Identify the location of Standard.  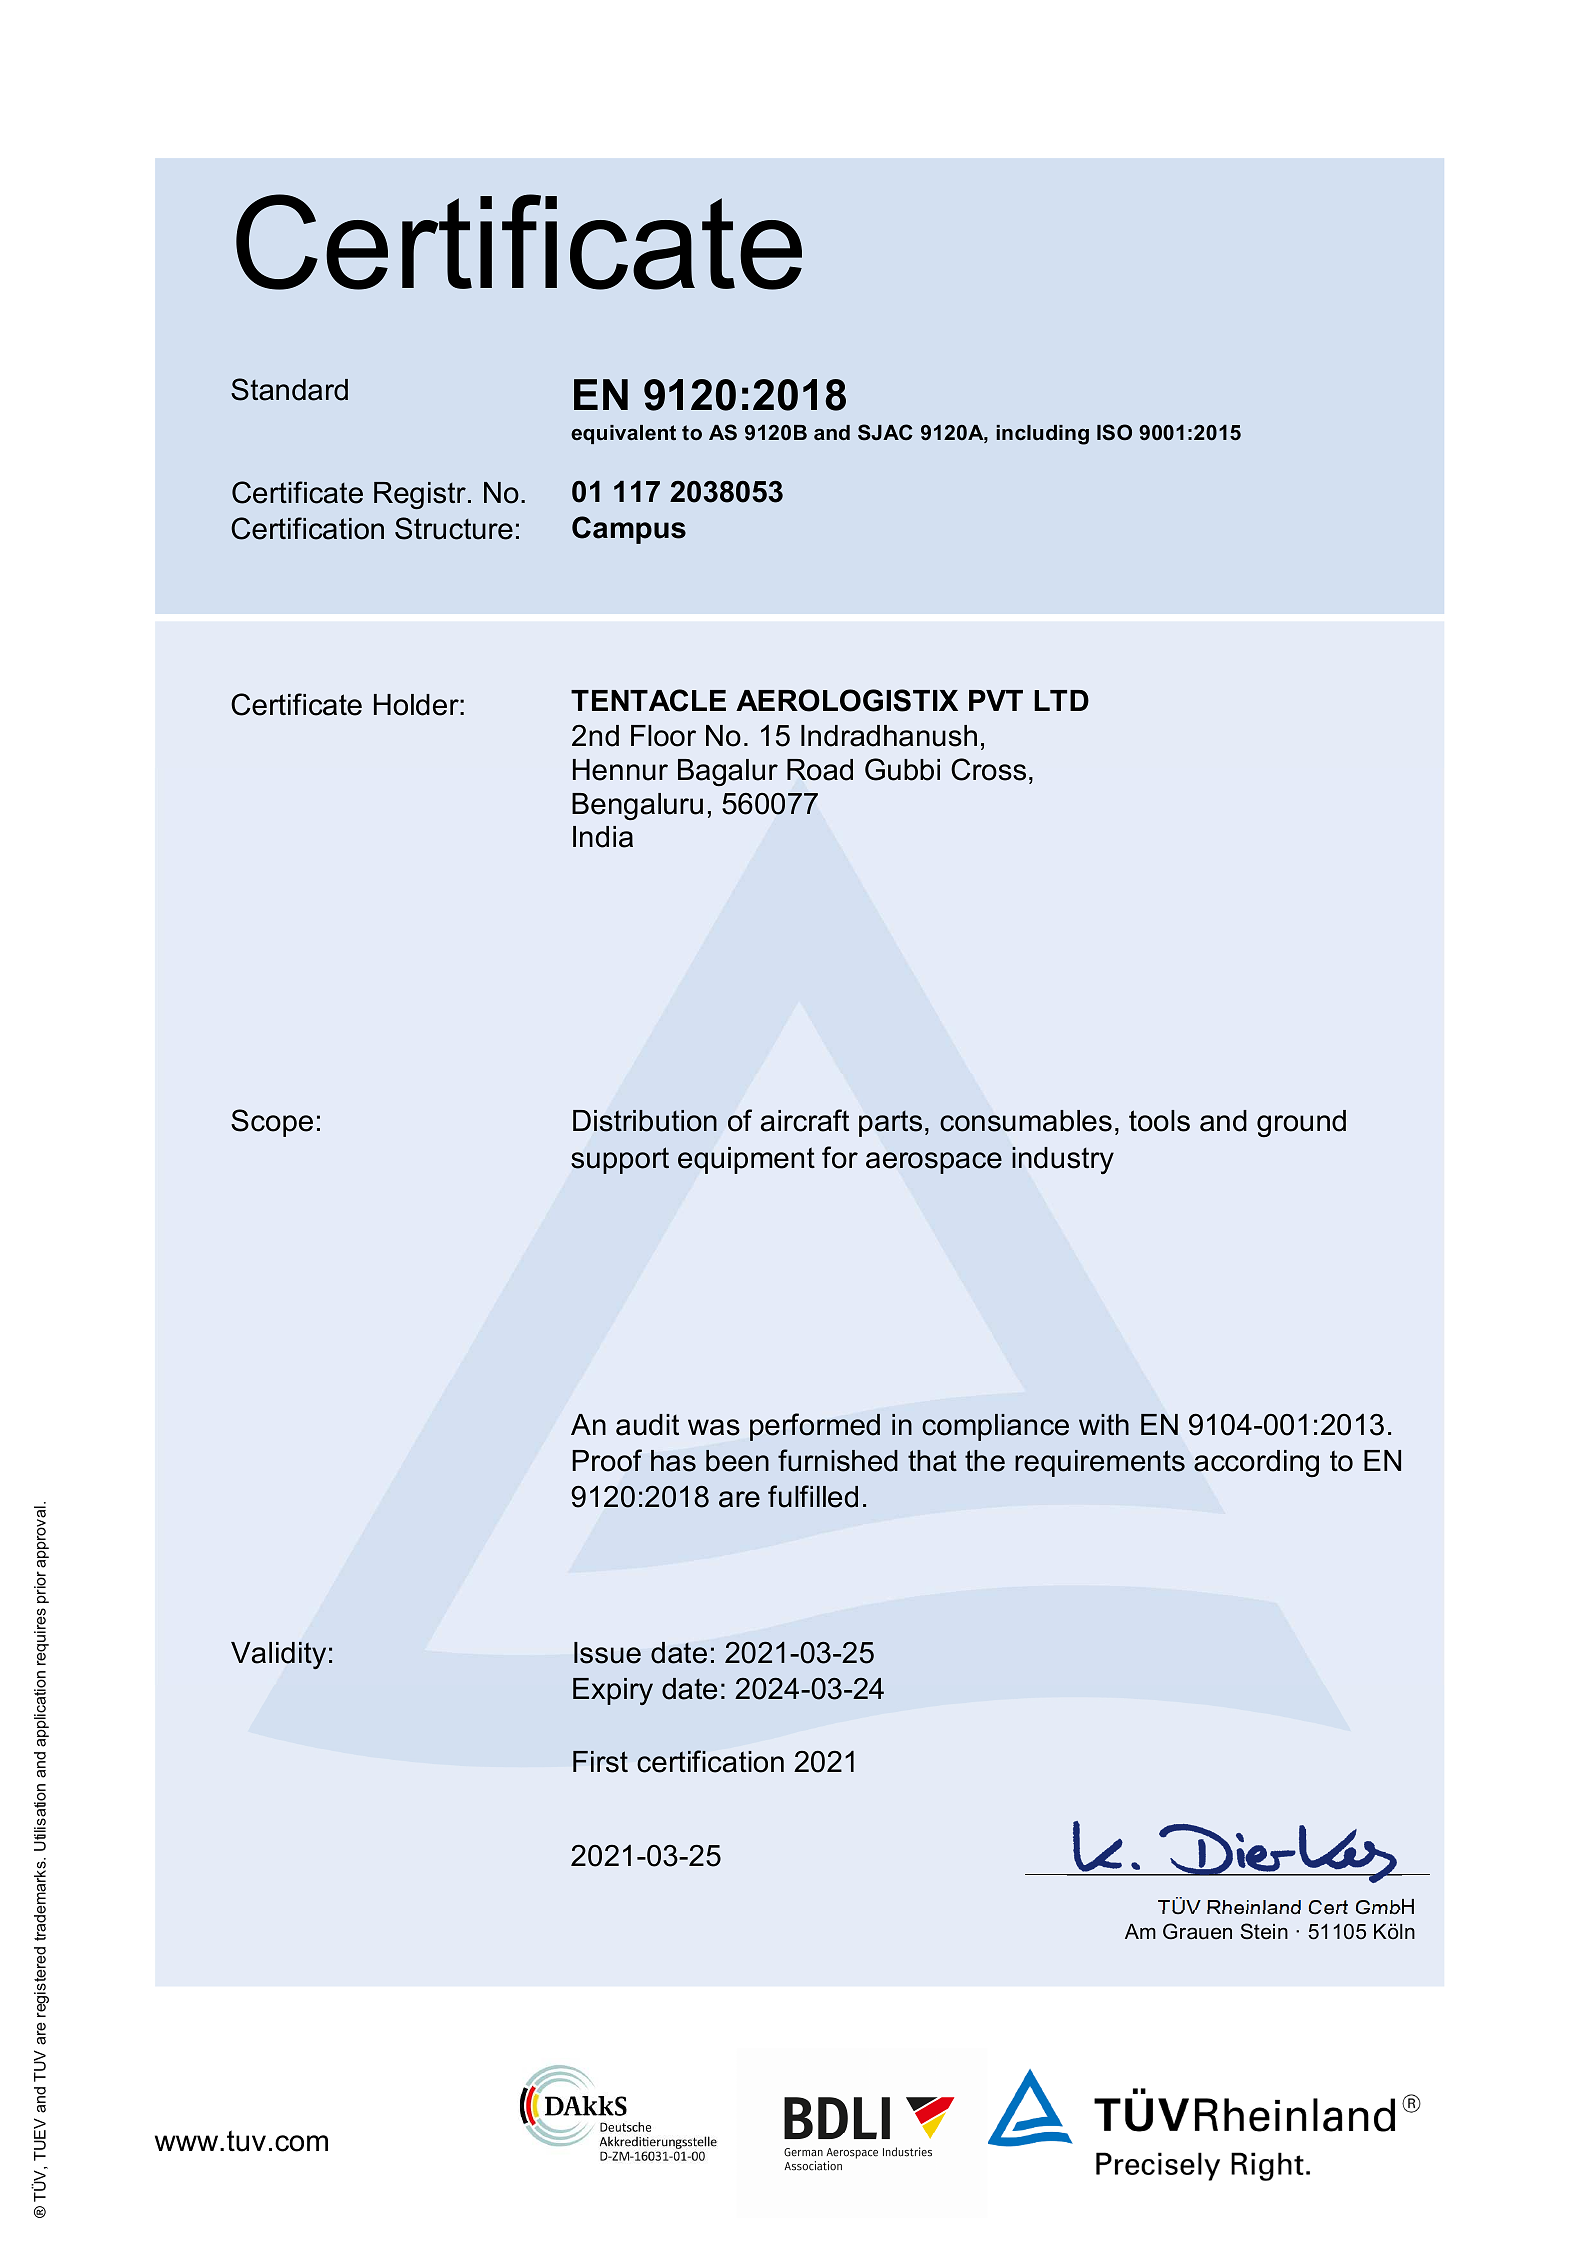
(289, 389).
